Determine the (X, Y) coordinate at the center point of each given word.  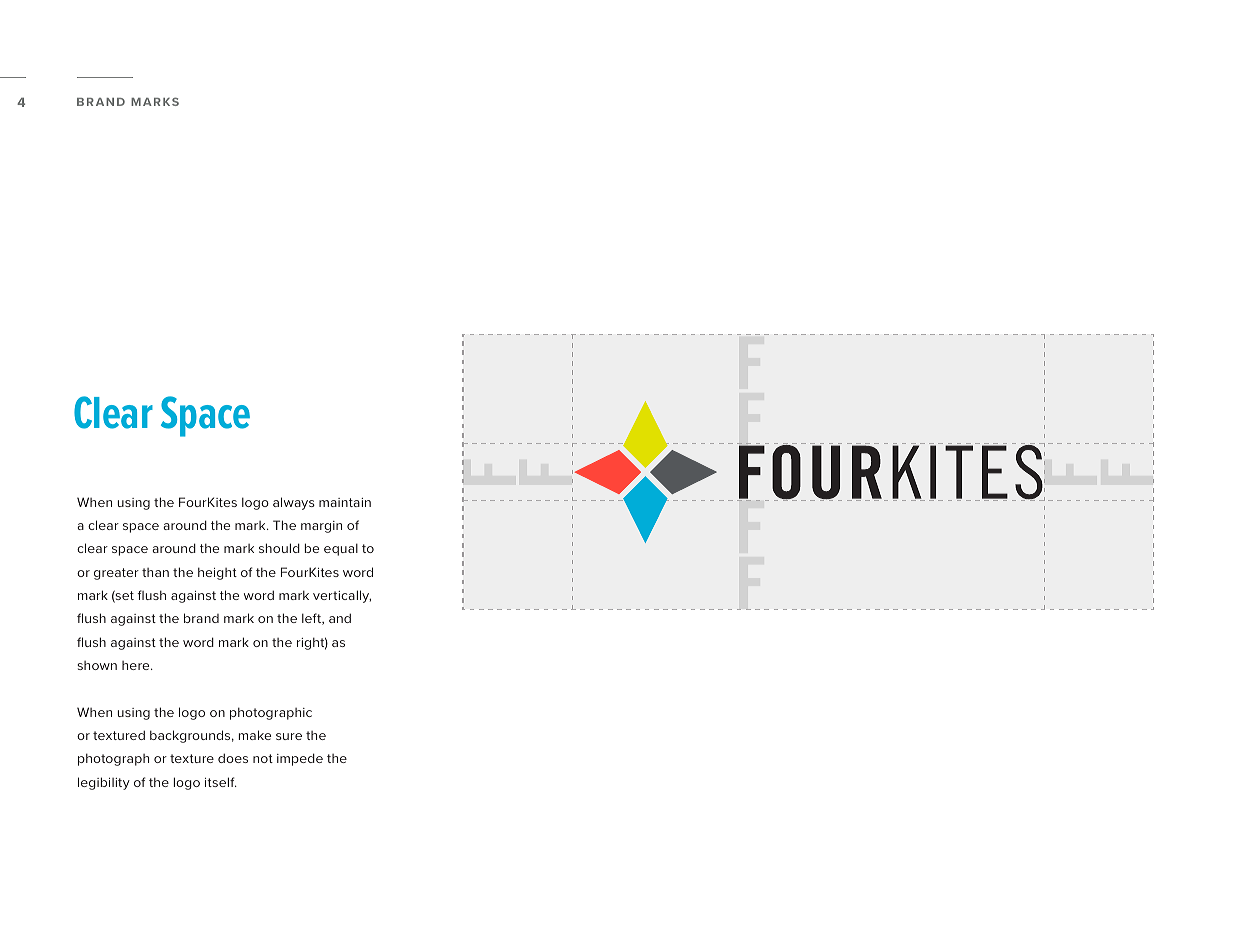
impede (300, 759)
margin (321, 527)
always (294, 503)
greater (116, 574)
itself (221, 782)
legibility (104, 783)
